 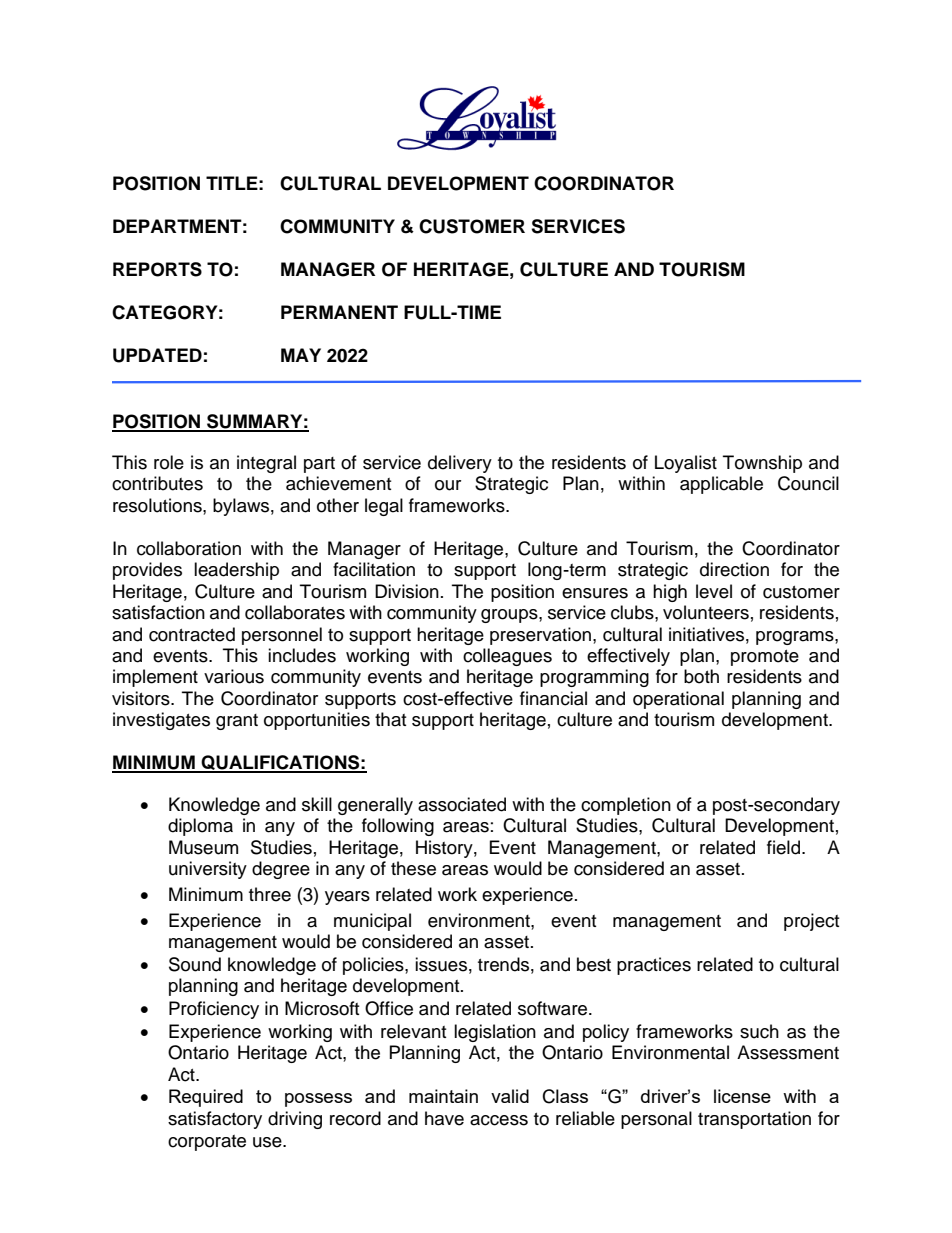 What do you see at coordinates (734, 569) in the image?
I see `direction` at bounding box center [734, 569].
